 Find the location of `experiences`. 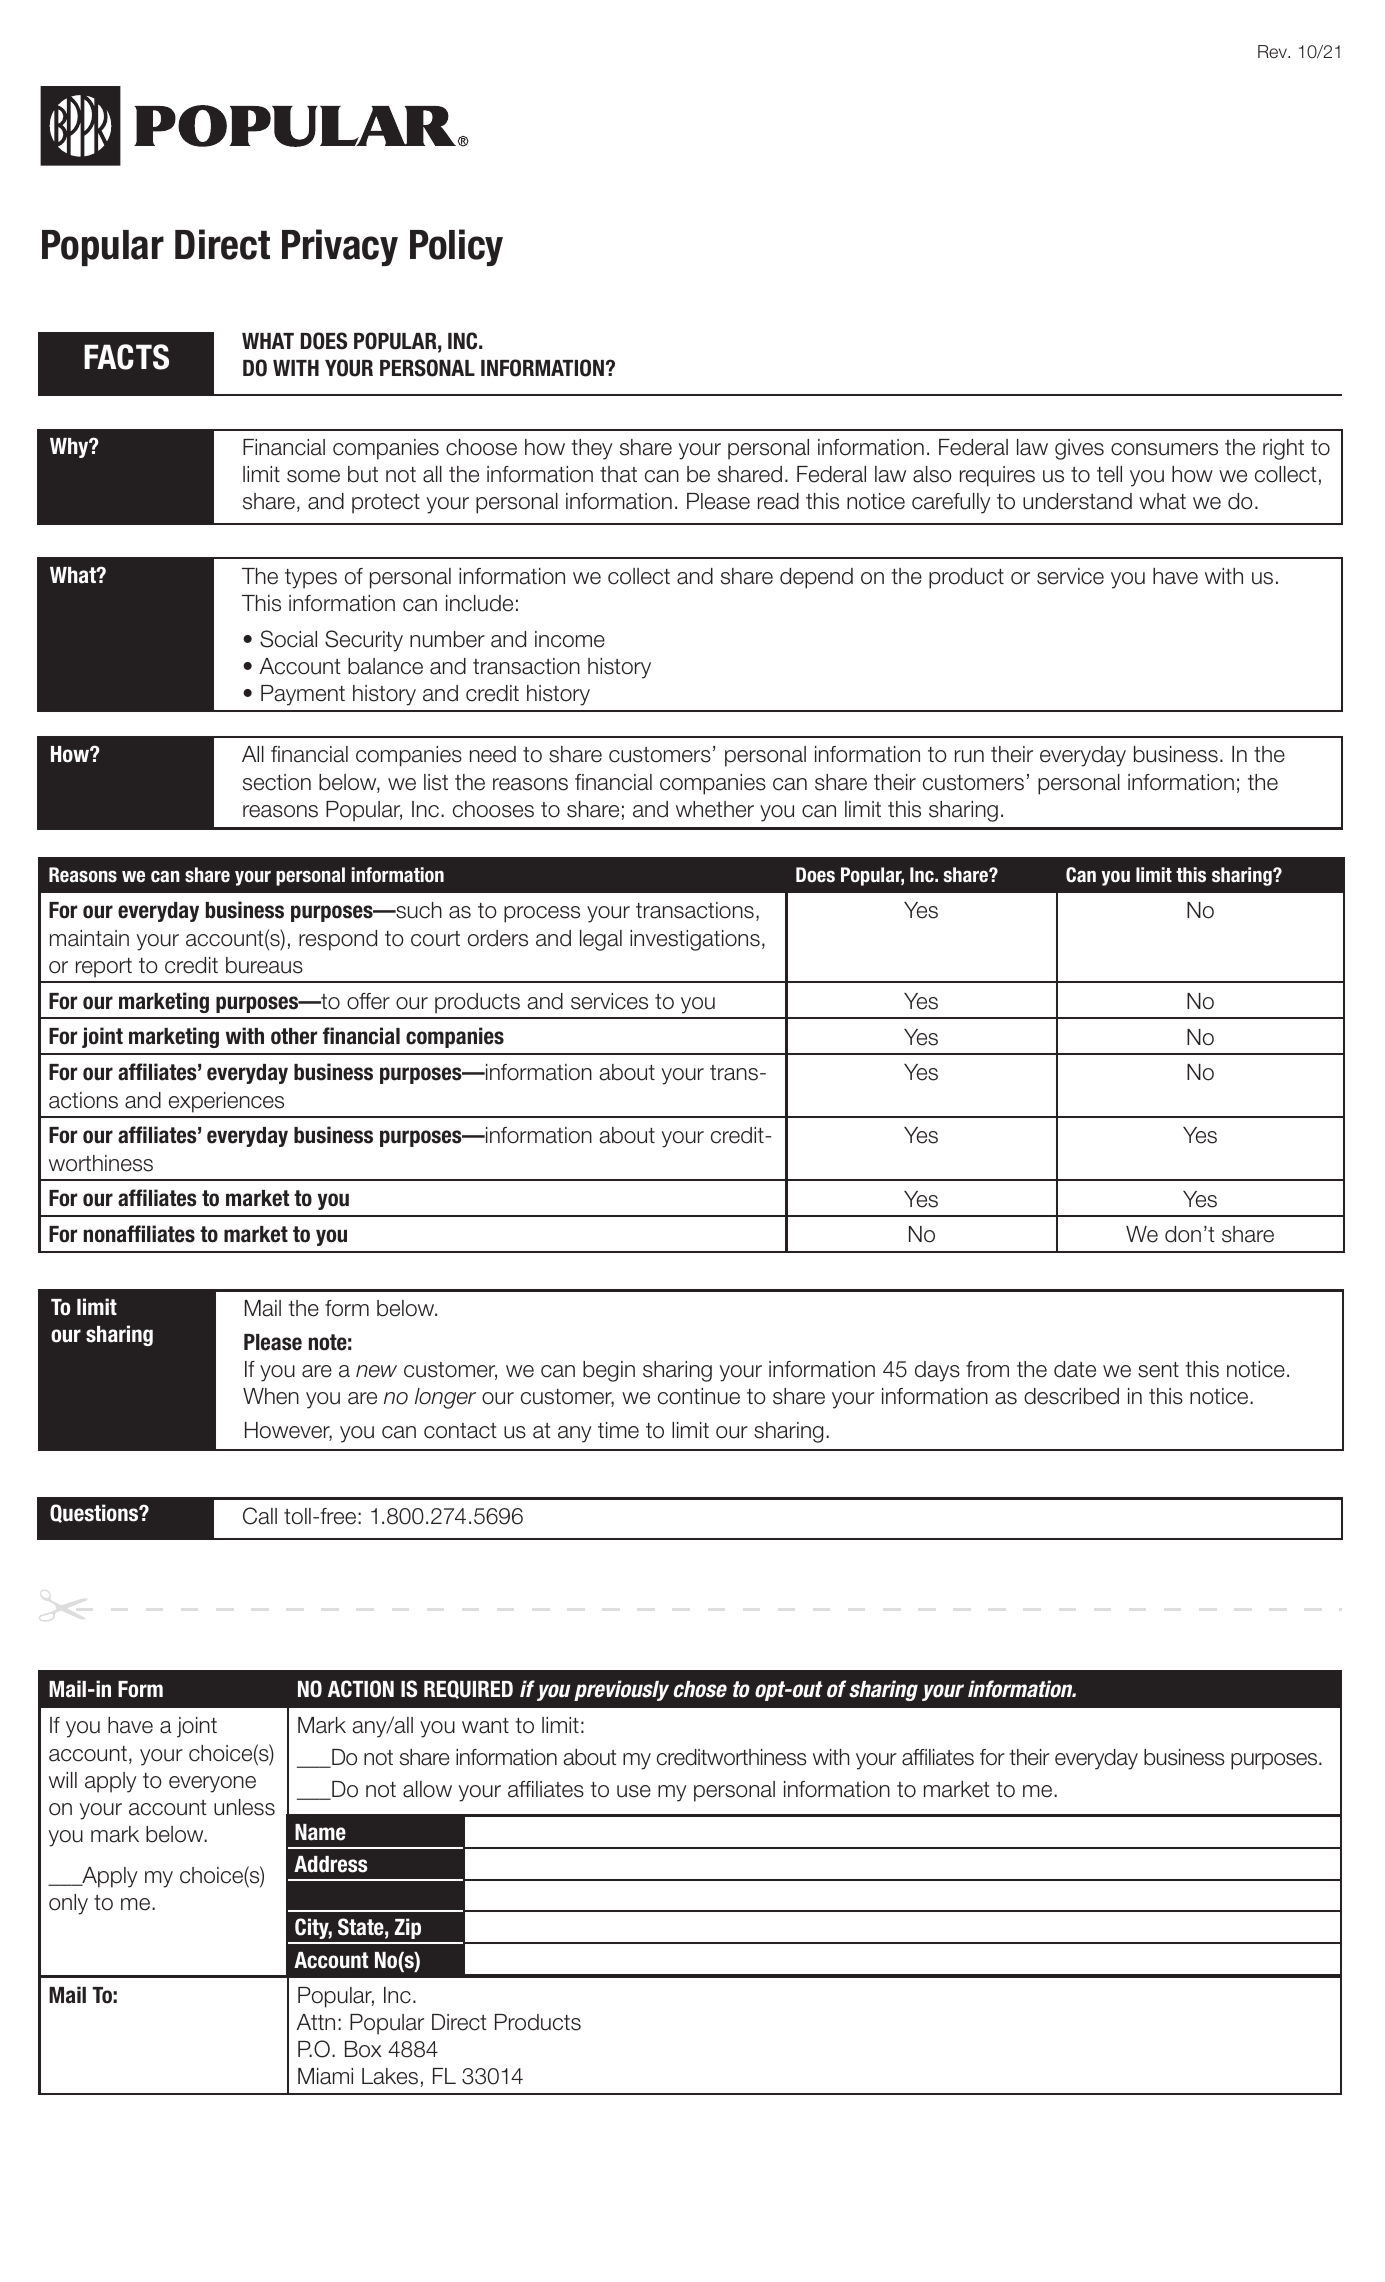

experiences is located at coordinates (226, 1102).
